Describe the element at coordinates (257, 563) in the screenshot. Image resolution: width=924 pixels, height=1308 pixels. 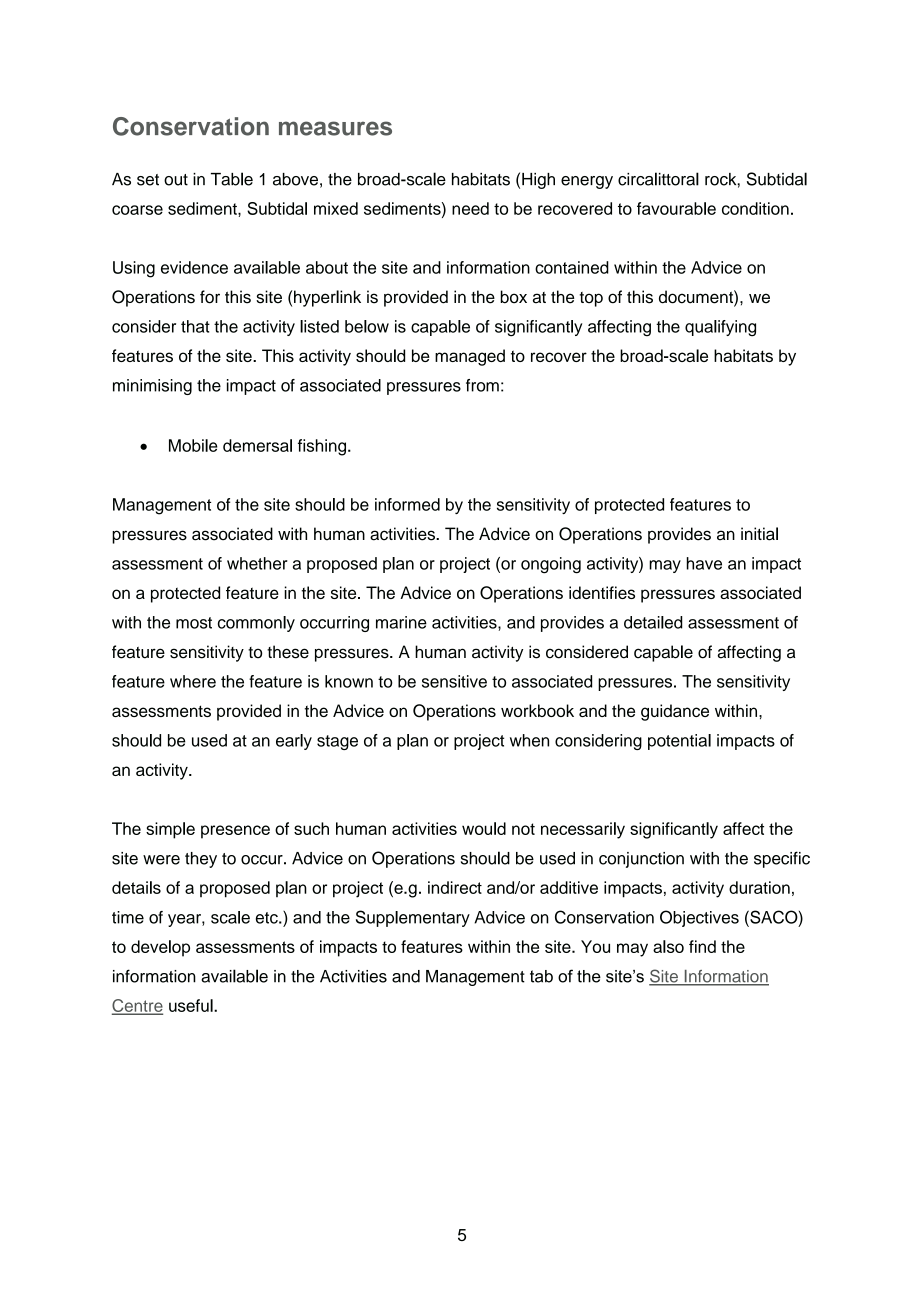
I see `whether` at that location.
